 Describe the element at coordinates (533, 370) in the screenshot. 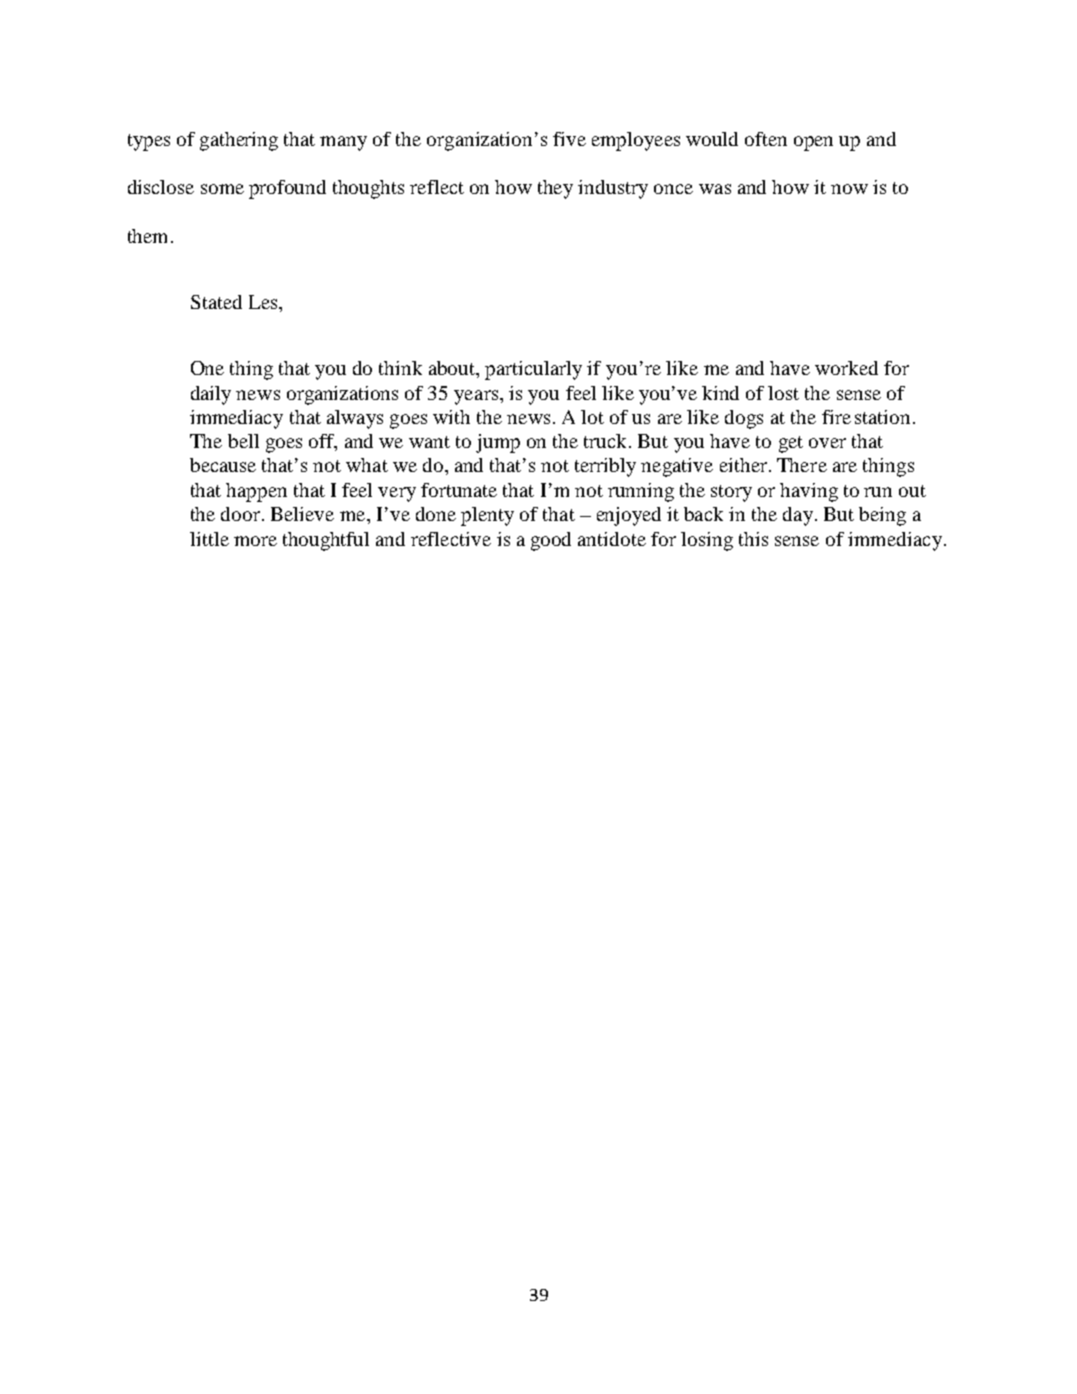

I see `particularly` at that location.
